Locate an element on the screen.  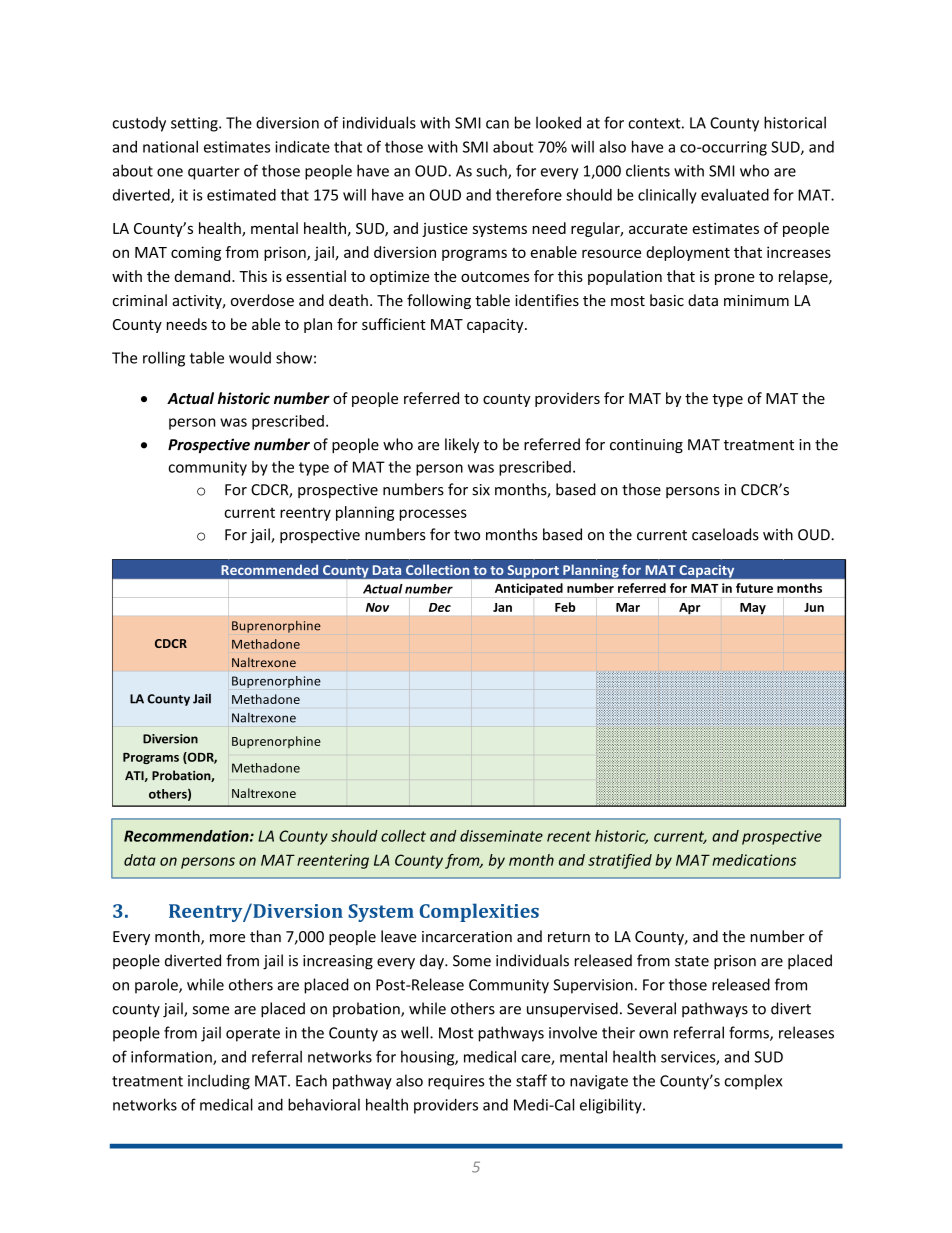
including is located at coordinates (219, 1082).
